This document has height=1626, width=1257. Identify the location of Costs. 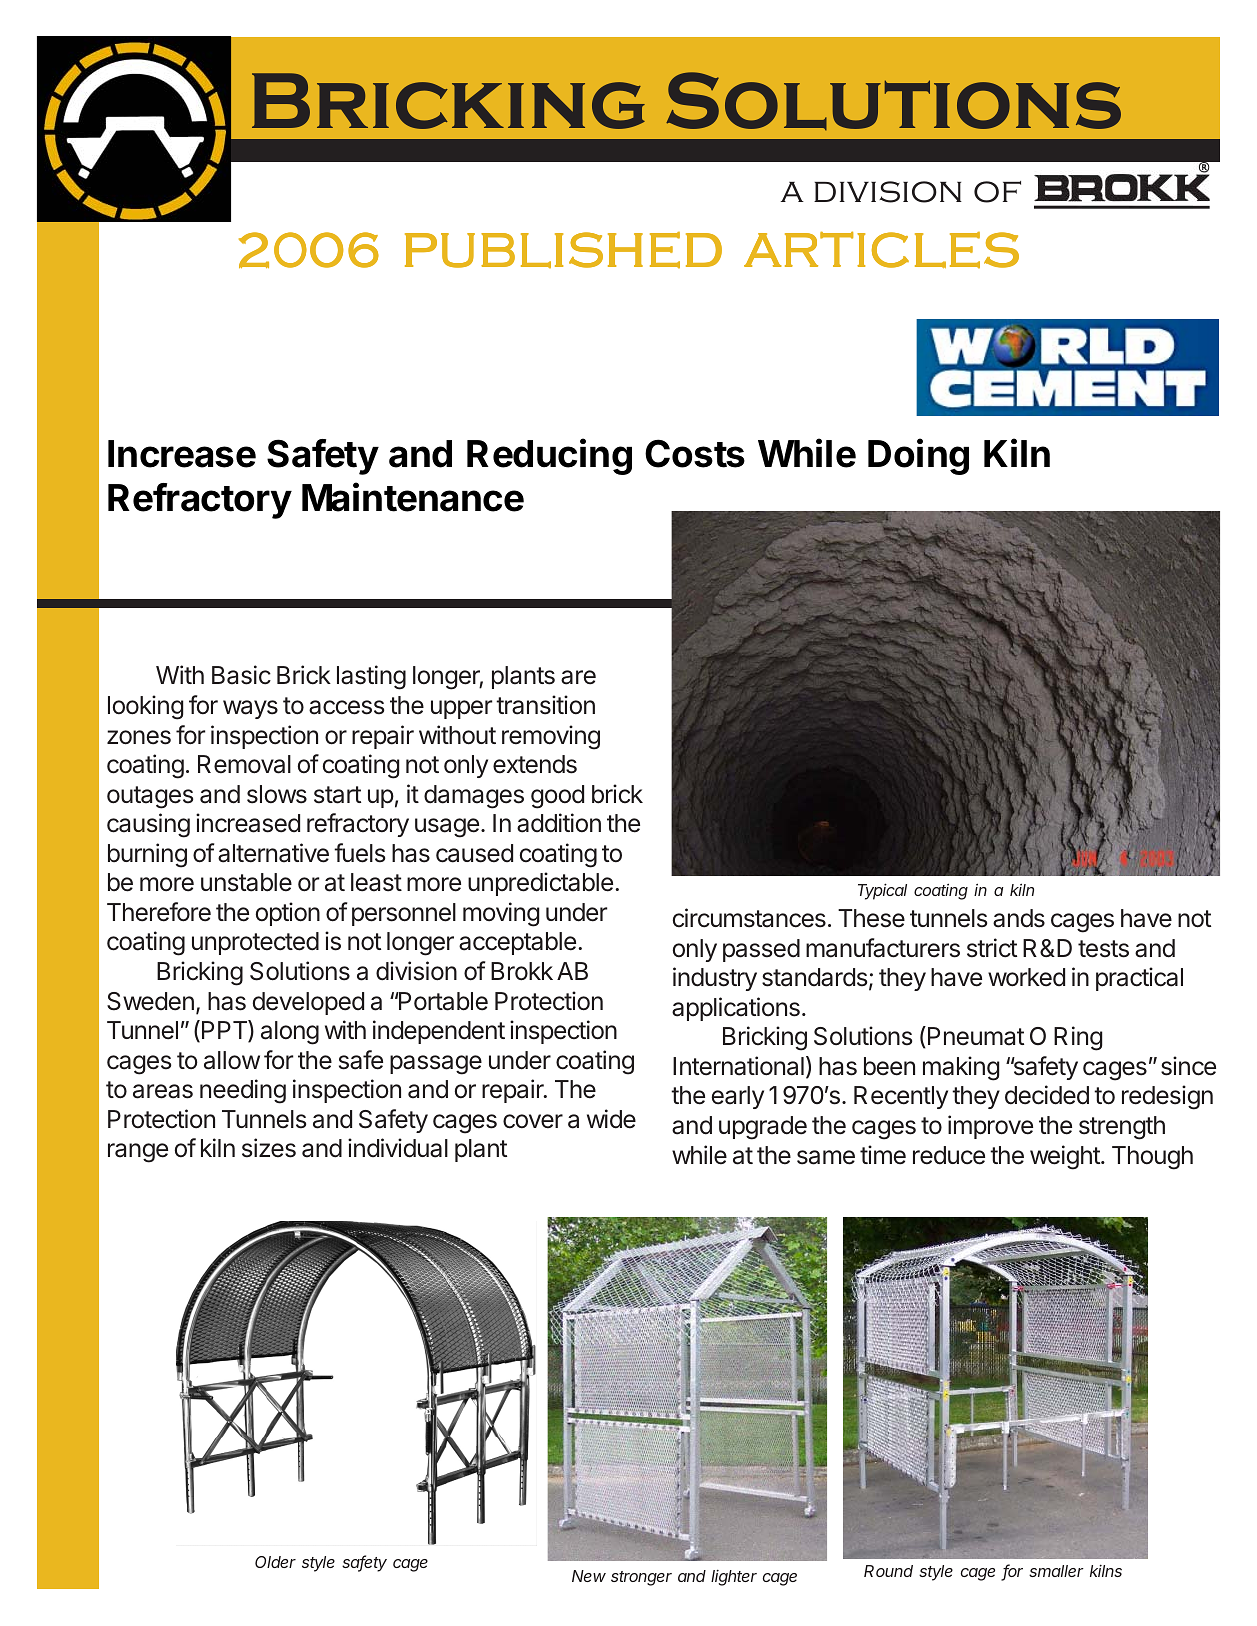
(695, 453).
